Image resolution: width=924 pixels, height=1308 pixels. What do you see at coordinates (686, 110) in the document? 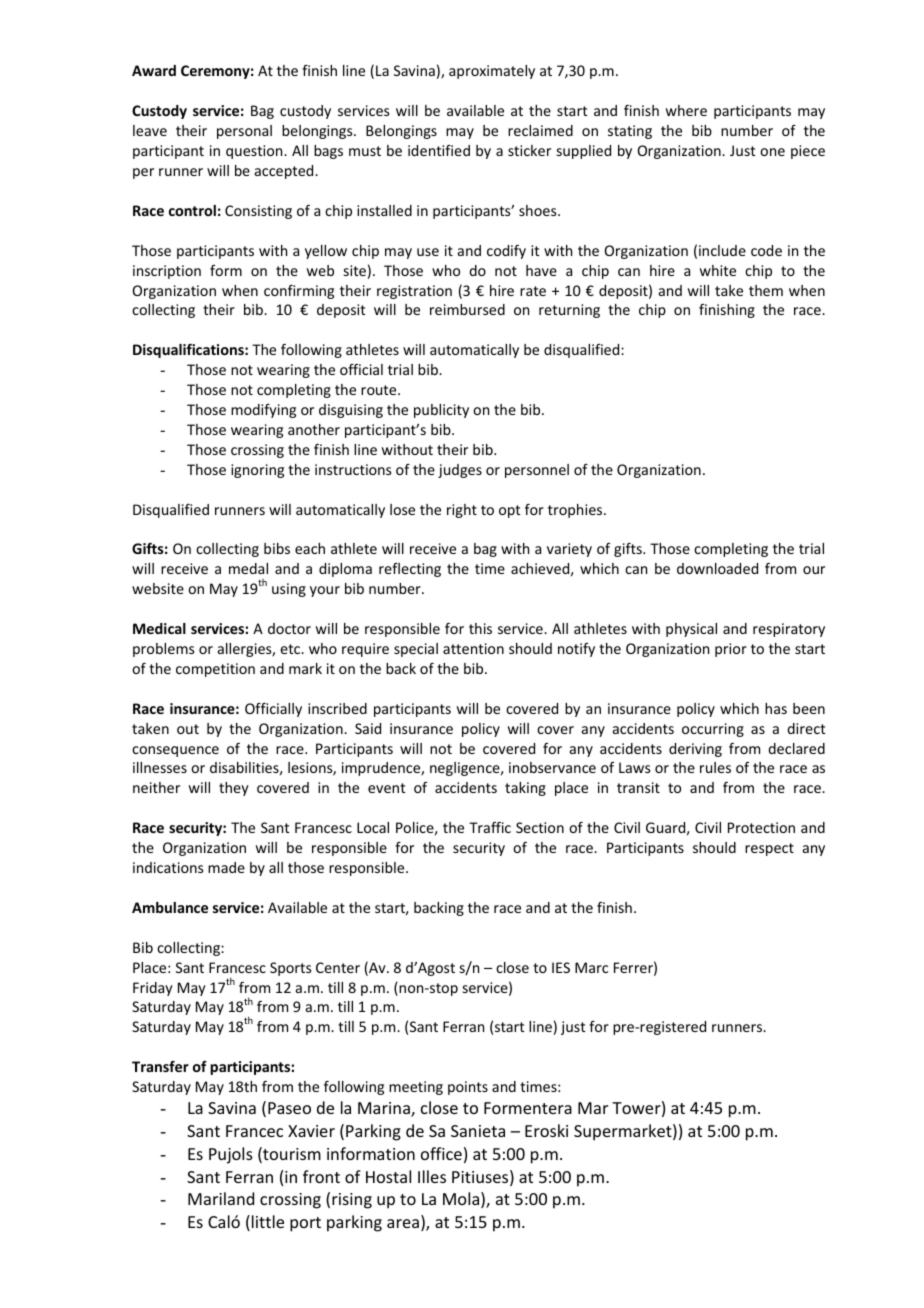
I see `where` at bounding box center [686, 110].
